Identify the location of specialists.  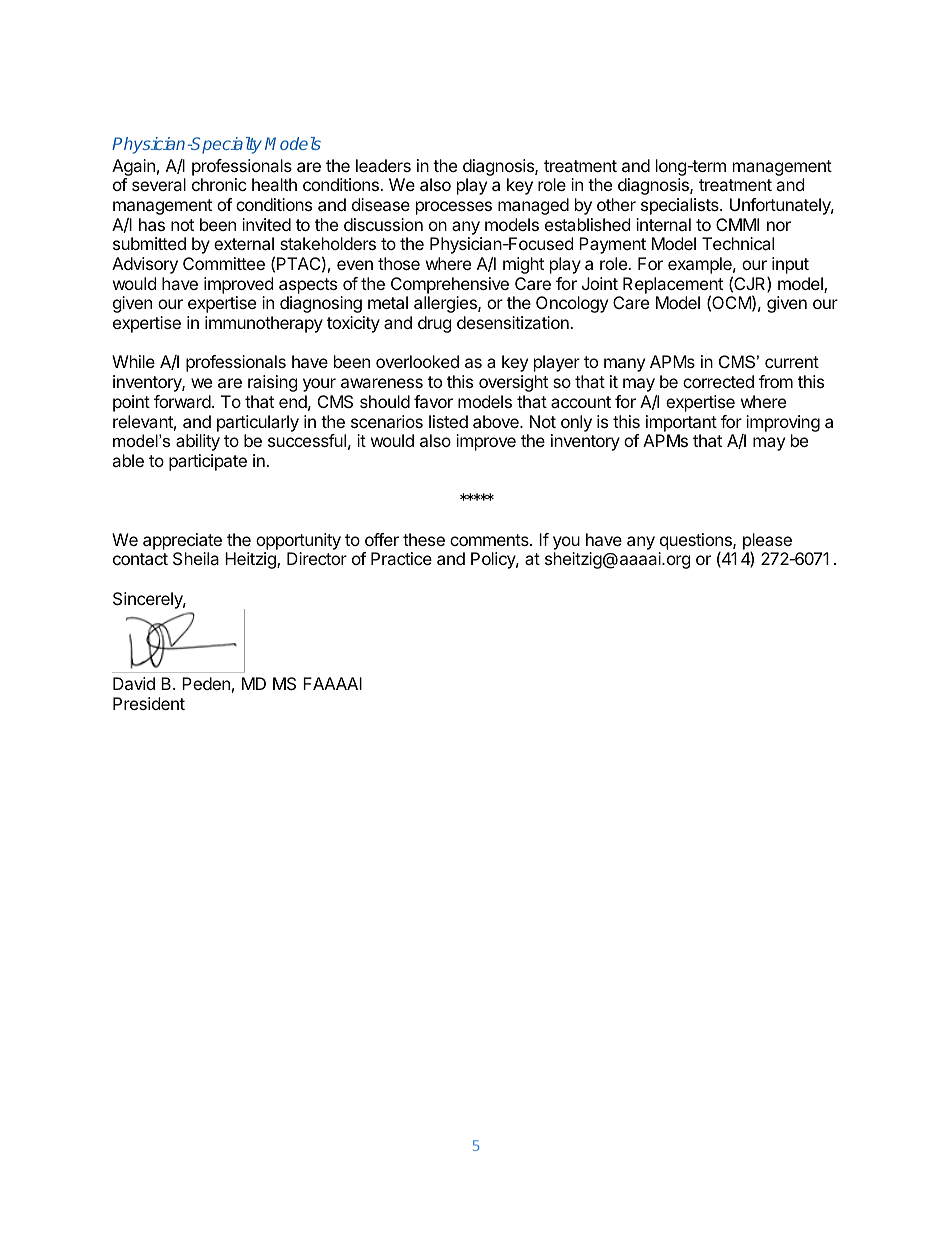
(681, 206).
